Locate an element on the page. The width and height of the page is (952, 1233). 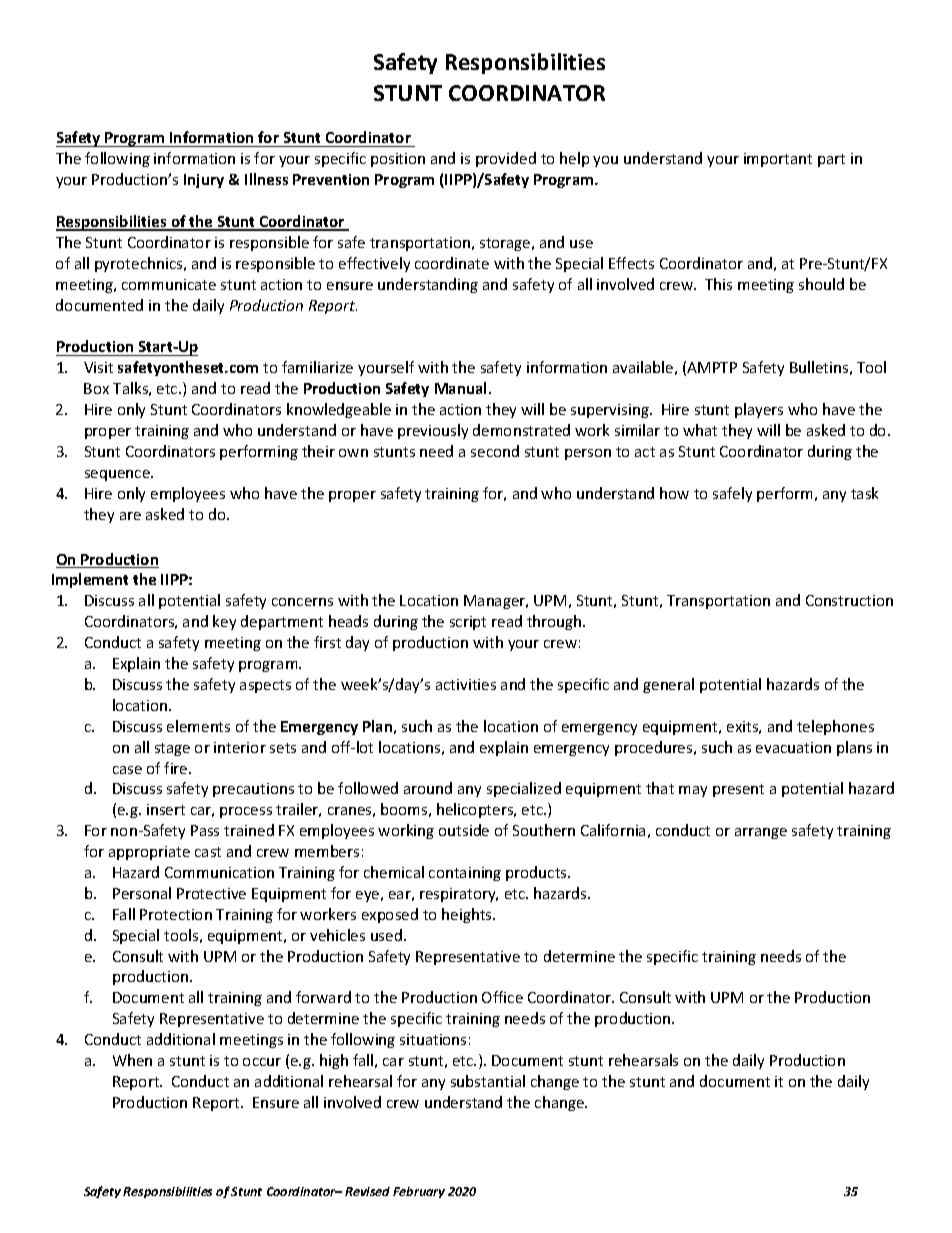
second is located at coordinates (495, 451).
